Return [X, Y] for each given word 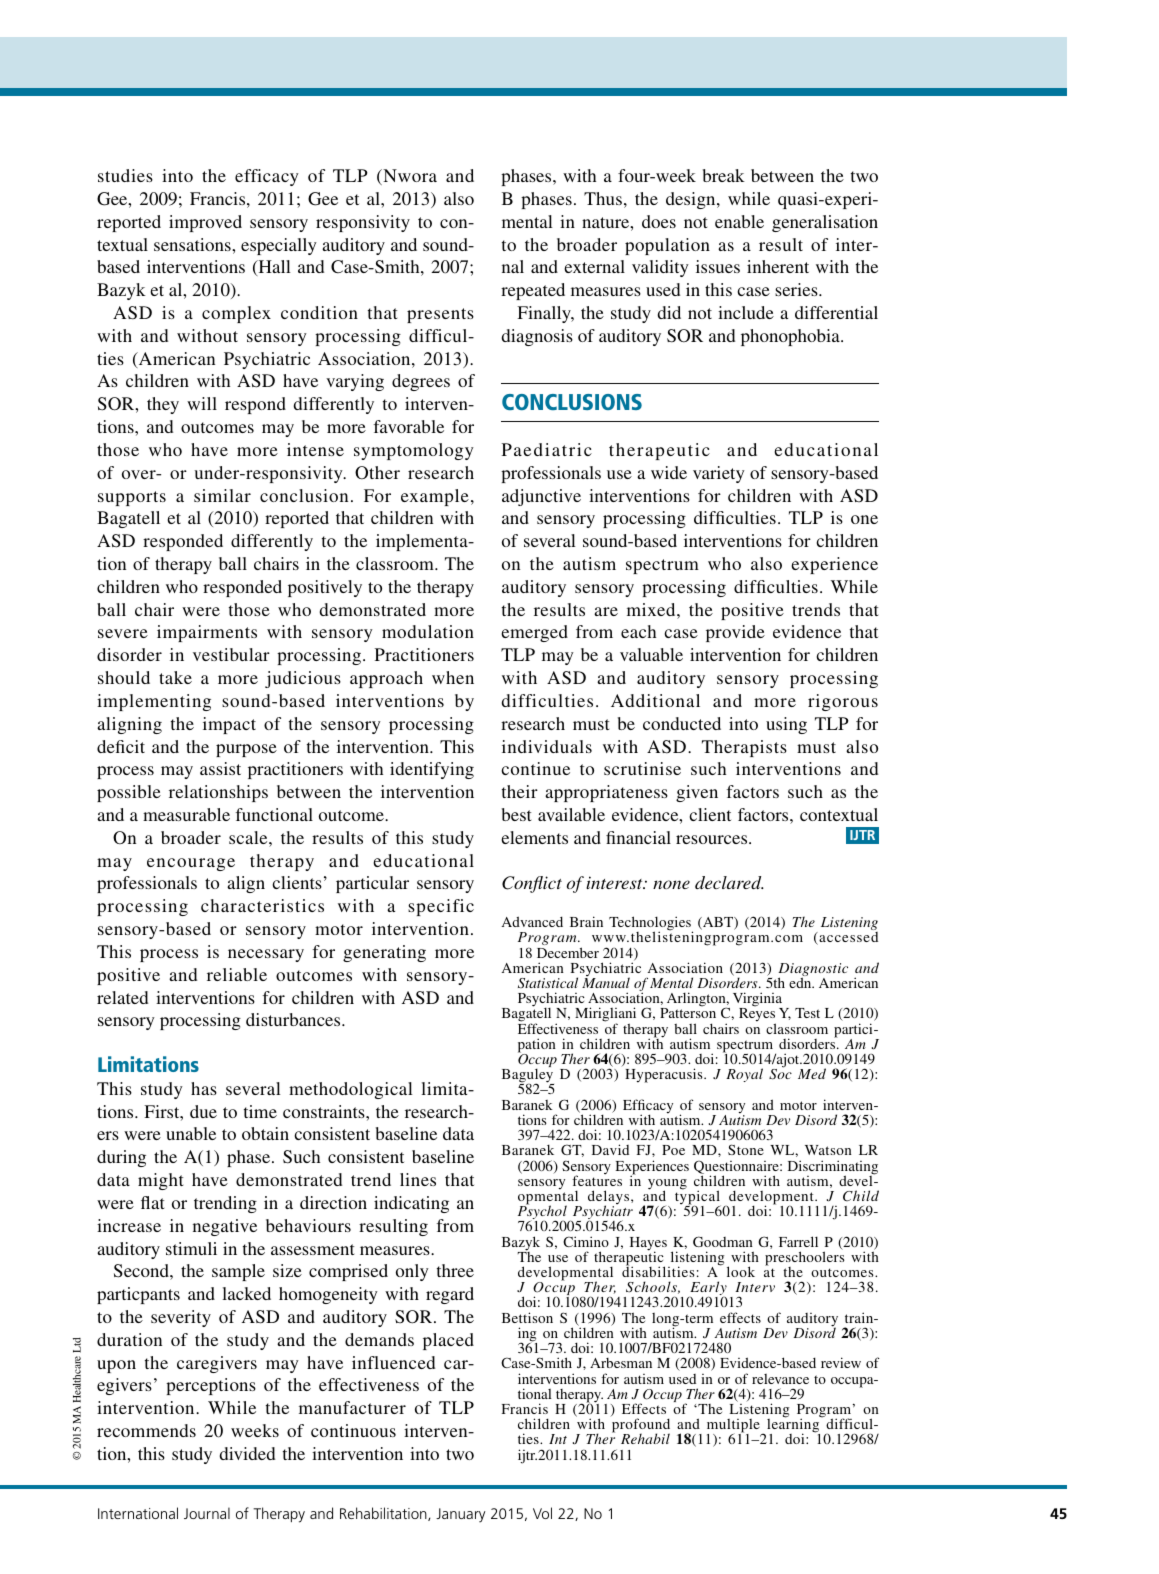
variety [719, 474]
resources [713, 839]
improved [205, 223]
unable [191, 1133]
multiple [734, 1427]
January [460, 1515]
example [435, 497]
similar [222, 495]
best [516, 814]
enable [739, 221]
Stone [746, 1149]
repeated [533, 291]
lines [418, 1179]
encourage [191, 864]
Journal [207, 1513]
